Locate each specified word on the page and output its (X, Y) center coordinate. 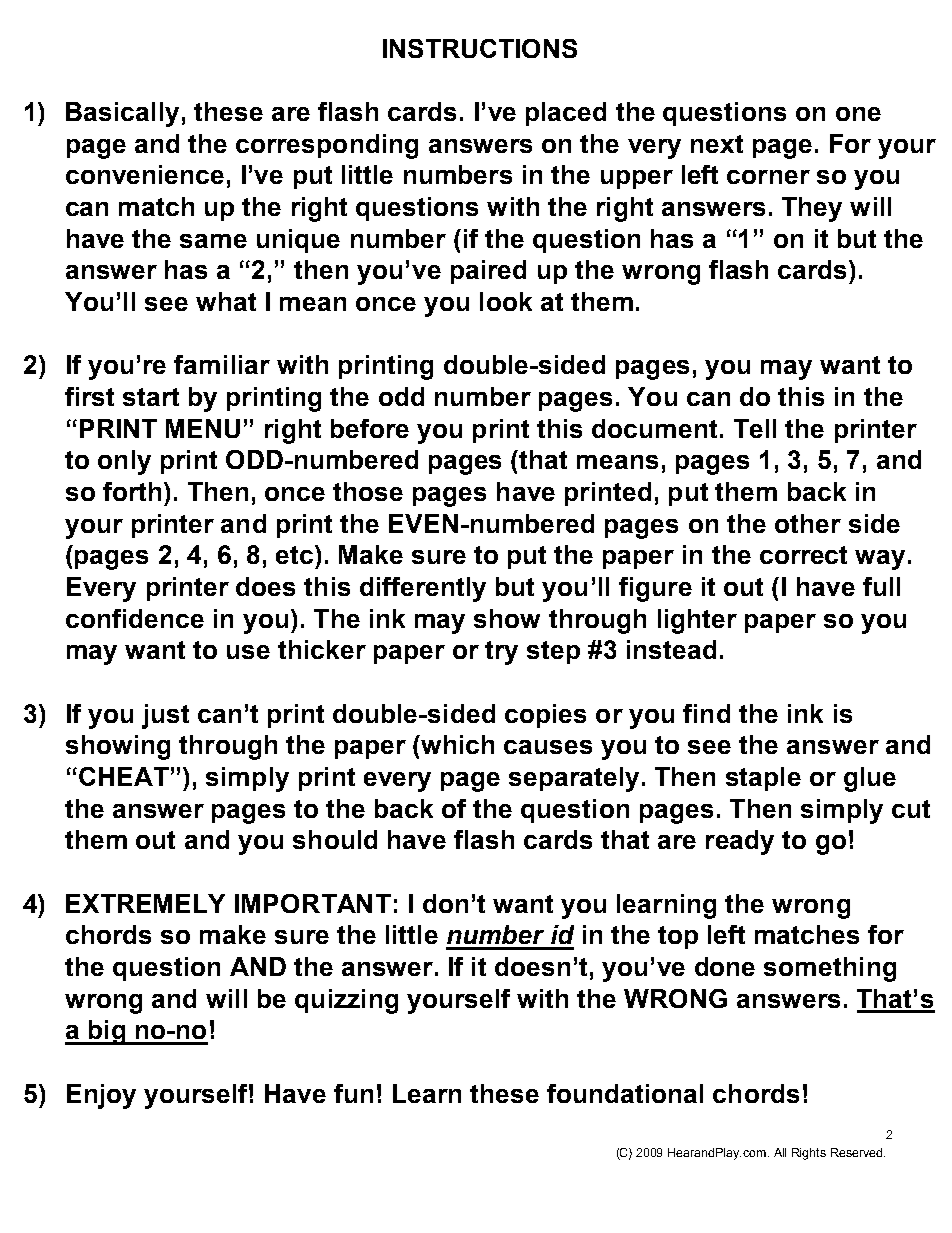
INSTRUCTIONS (480, 48)
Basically (122, 114)
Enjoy (101, 1096)
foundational (625, 1093)
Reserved (858, 1152)
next (717, 144)
